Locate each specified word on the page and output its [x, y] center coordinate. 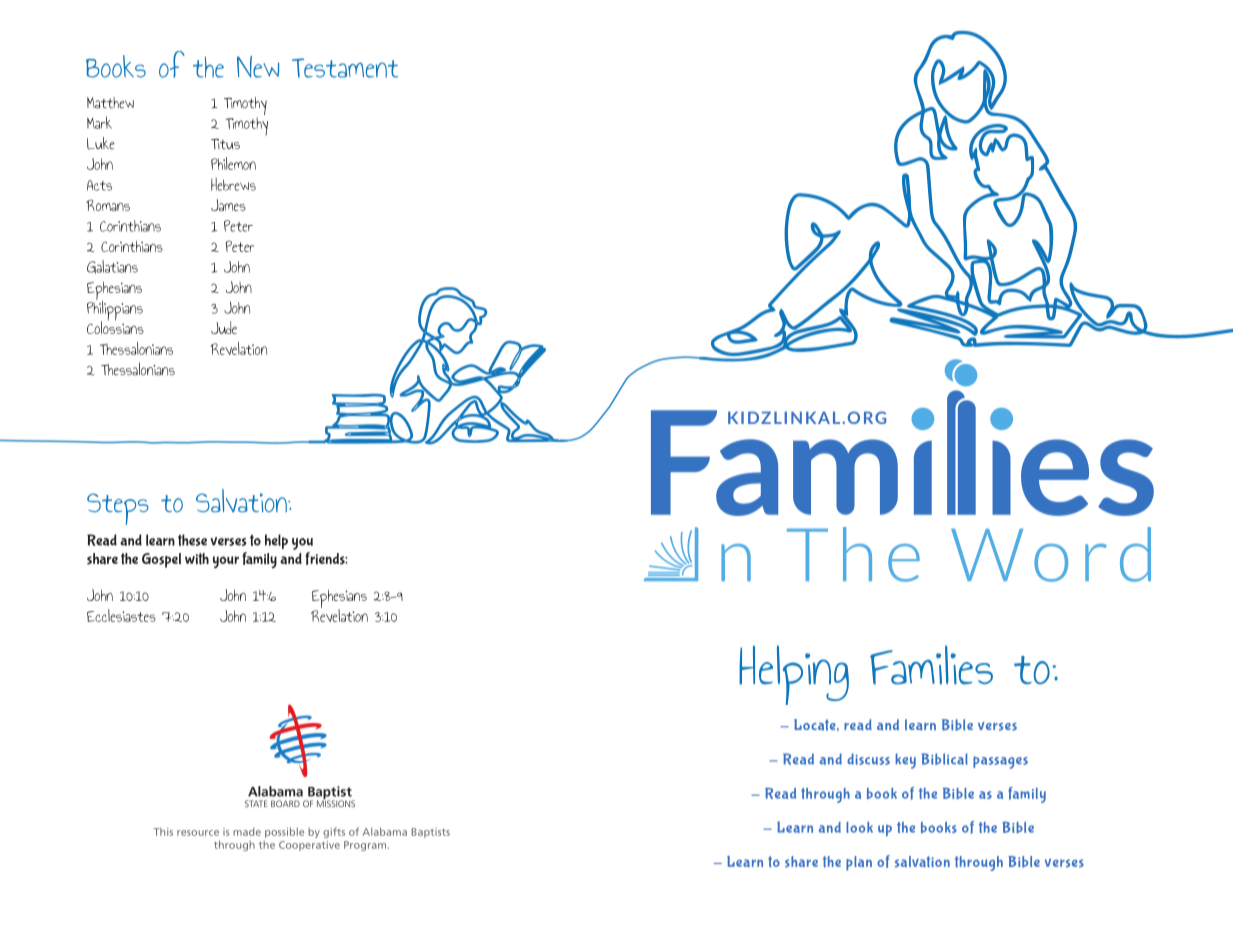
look [859, 827]
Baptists [430, 833]
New [258, 67]
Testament [345, 68]
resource [198, 833]
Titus [225, 144]
